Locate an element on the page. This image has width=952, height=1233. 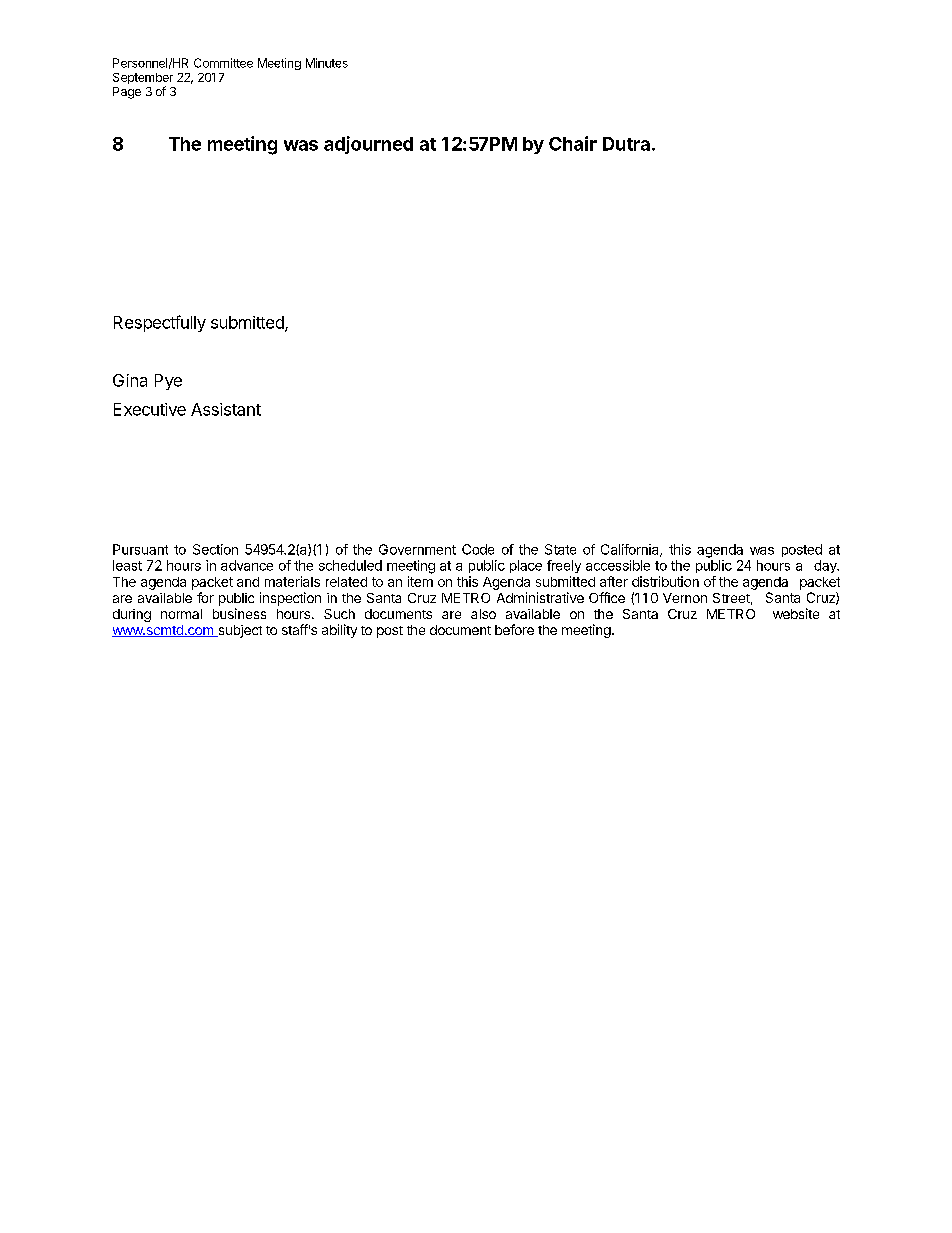
Pye is located at coordinates (168, 382).
